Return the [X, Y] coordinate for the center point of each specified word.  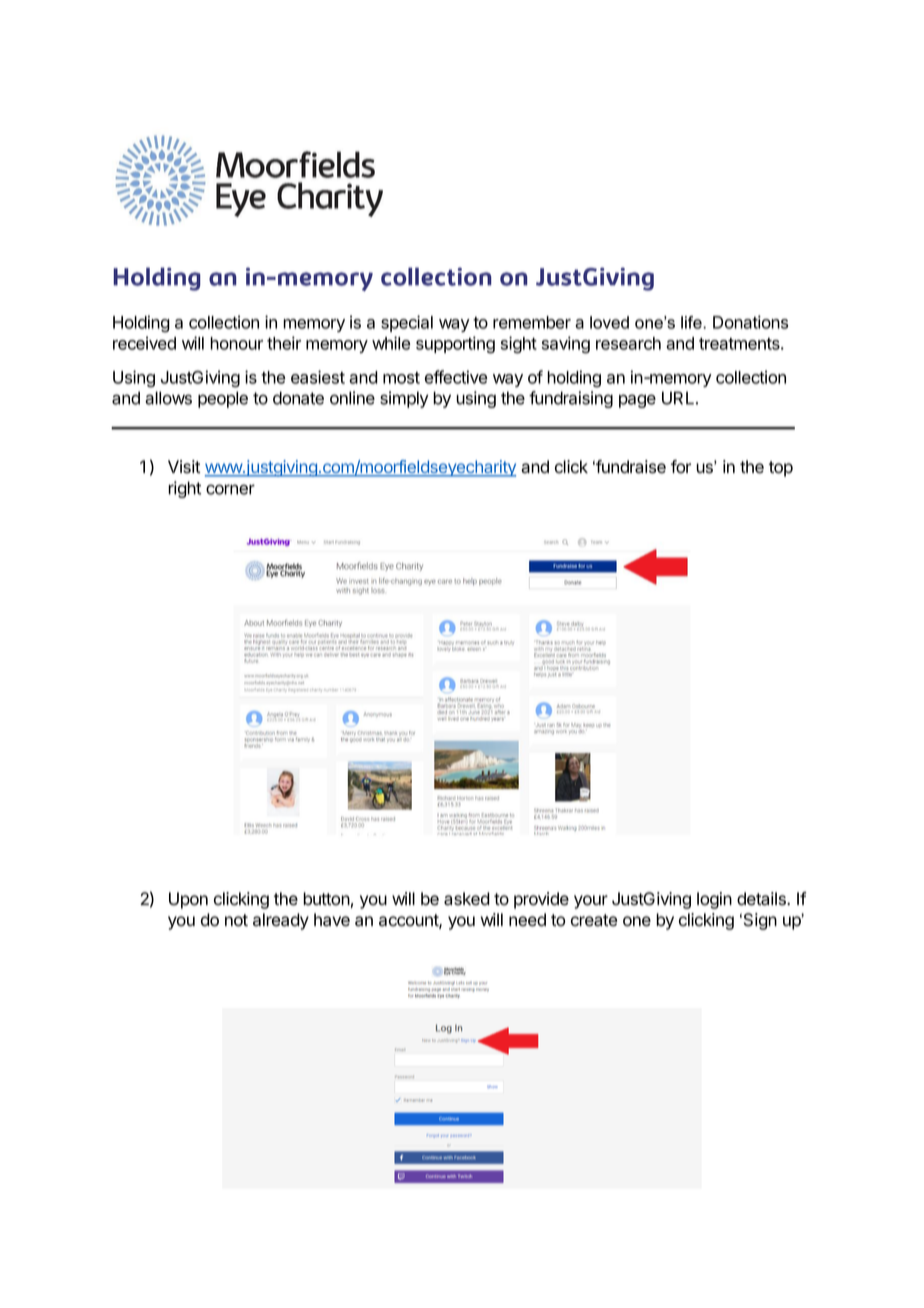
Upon [188, 900]
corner [230, 489]
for [681, 467]
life [692, 322]
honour [236, 343]
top [781, 469]
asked [467, 899]
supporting [455, 345]
